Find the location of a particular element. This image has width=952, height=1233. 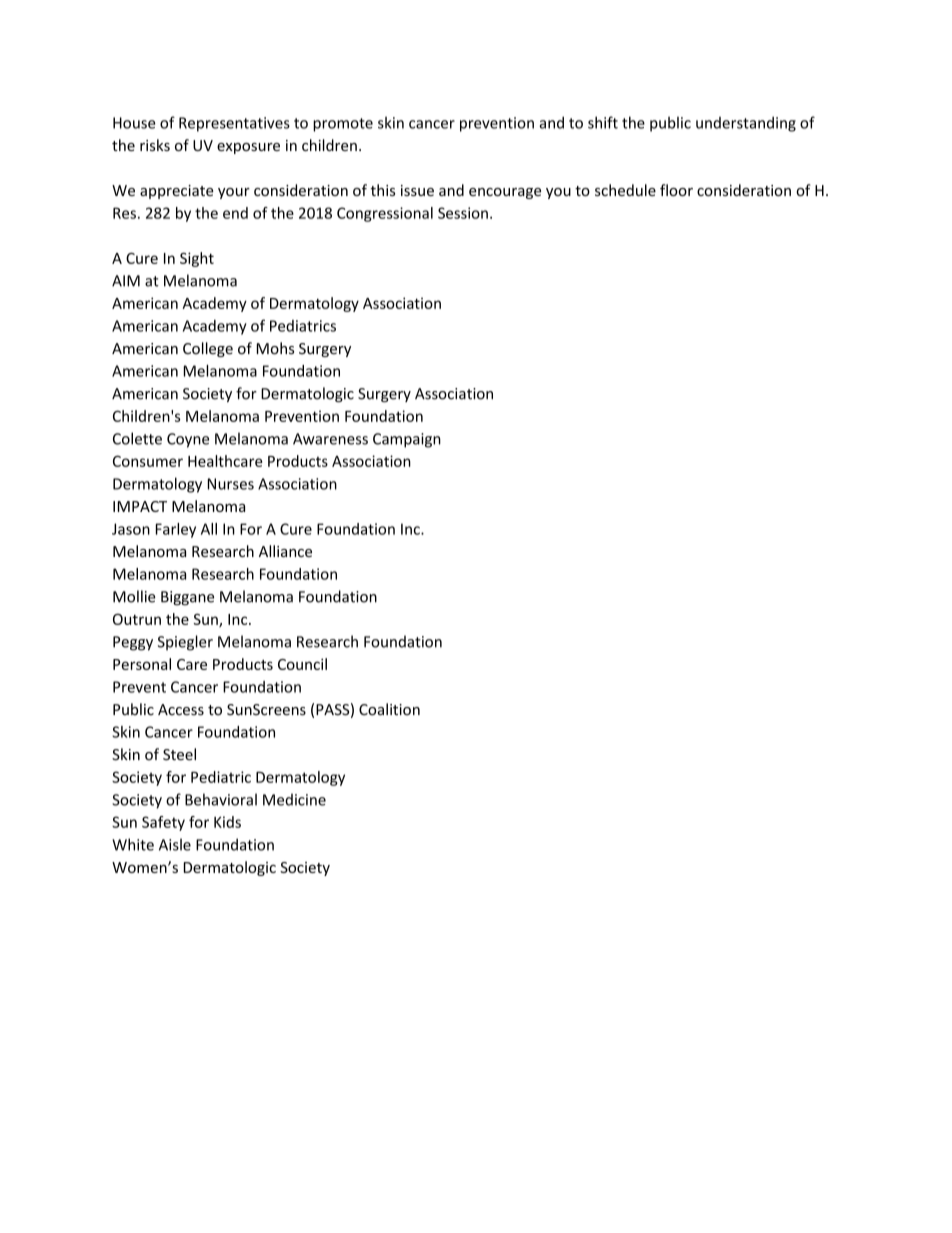

Kids is located at coordinates (227, 822).
